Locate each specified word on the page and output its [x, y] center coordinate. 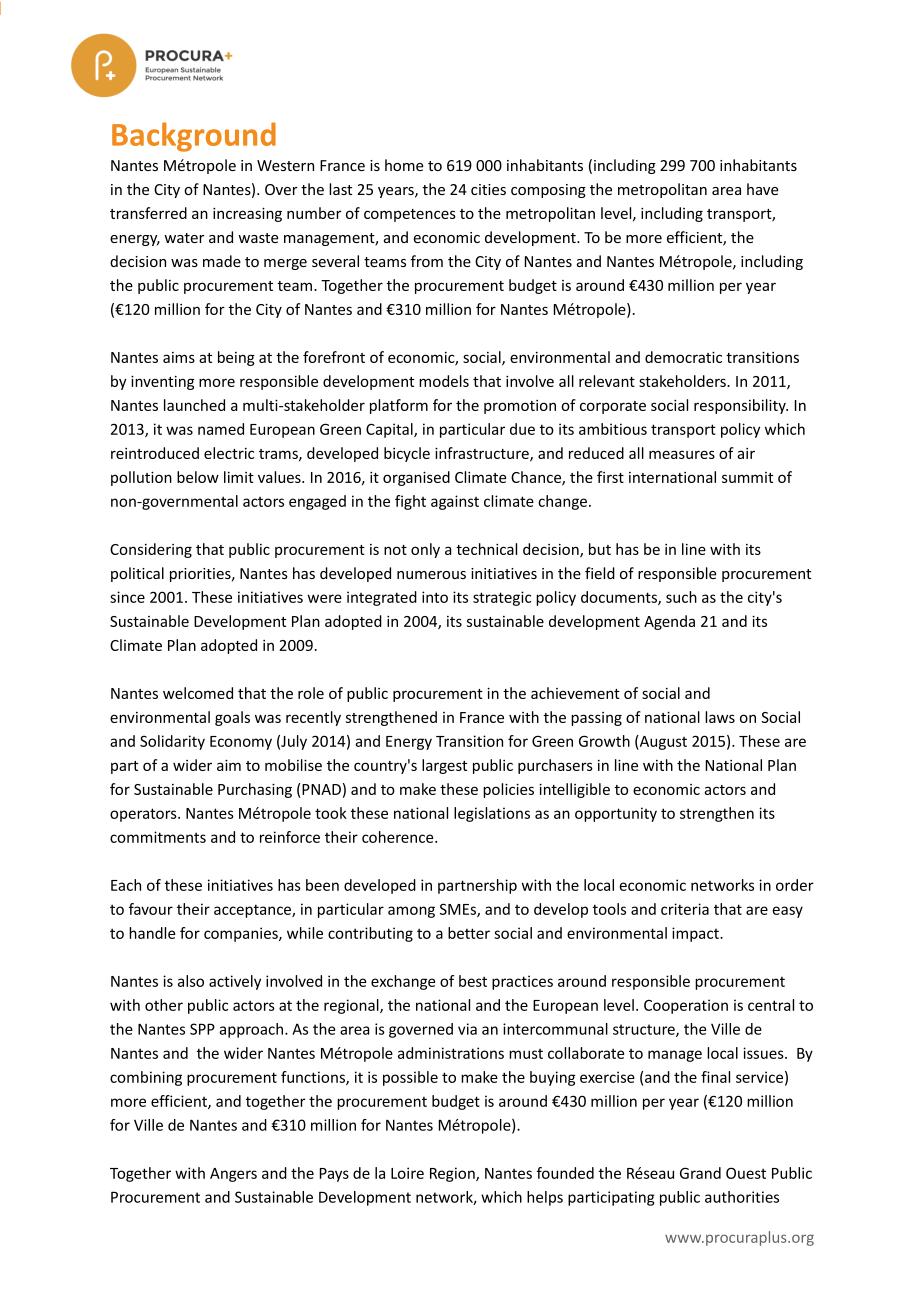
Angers [233, 1175]
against [455, 502]
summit [747, 477]
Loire [407, 1173]
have [762, 189]
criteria [685, 909]
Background [194, 137]
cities [488, 189]
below [198, 477]
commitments [158, 837]
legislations [492, 814]
